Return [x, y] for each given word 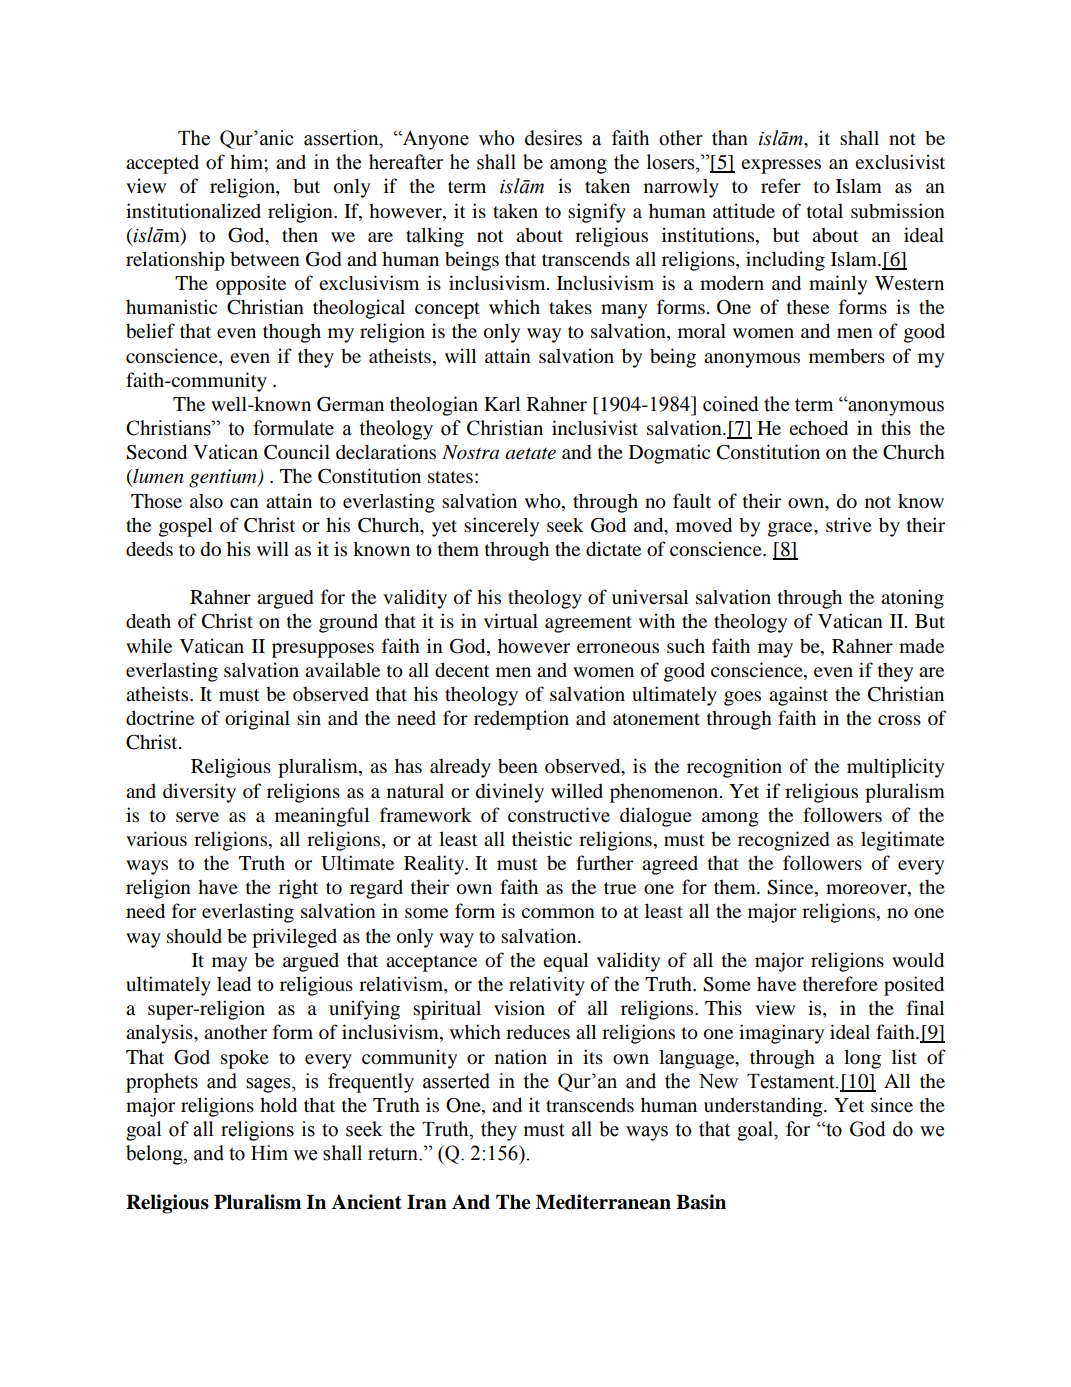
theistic [542, 838]
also [206, 501]
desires [553, 138]
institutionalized [193, 211]
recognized [784, 841]
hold [278, 1105]
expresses [781, 166]
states [450, 477]
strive [849, 524]
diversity [199, 793]
